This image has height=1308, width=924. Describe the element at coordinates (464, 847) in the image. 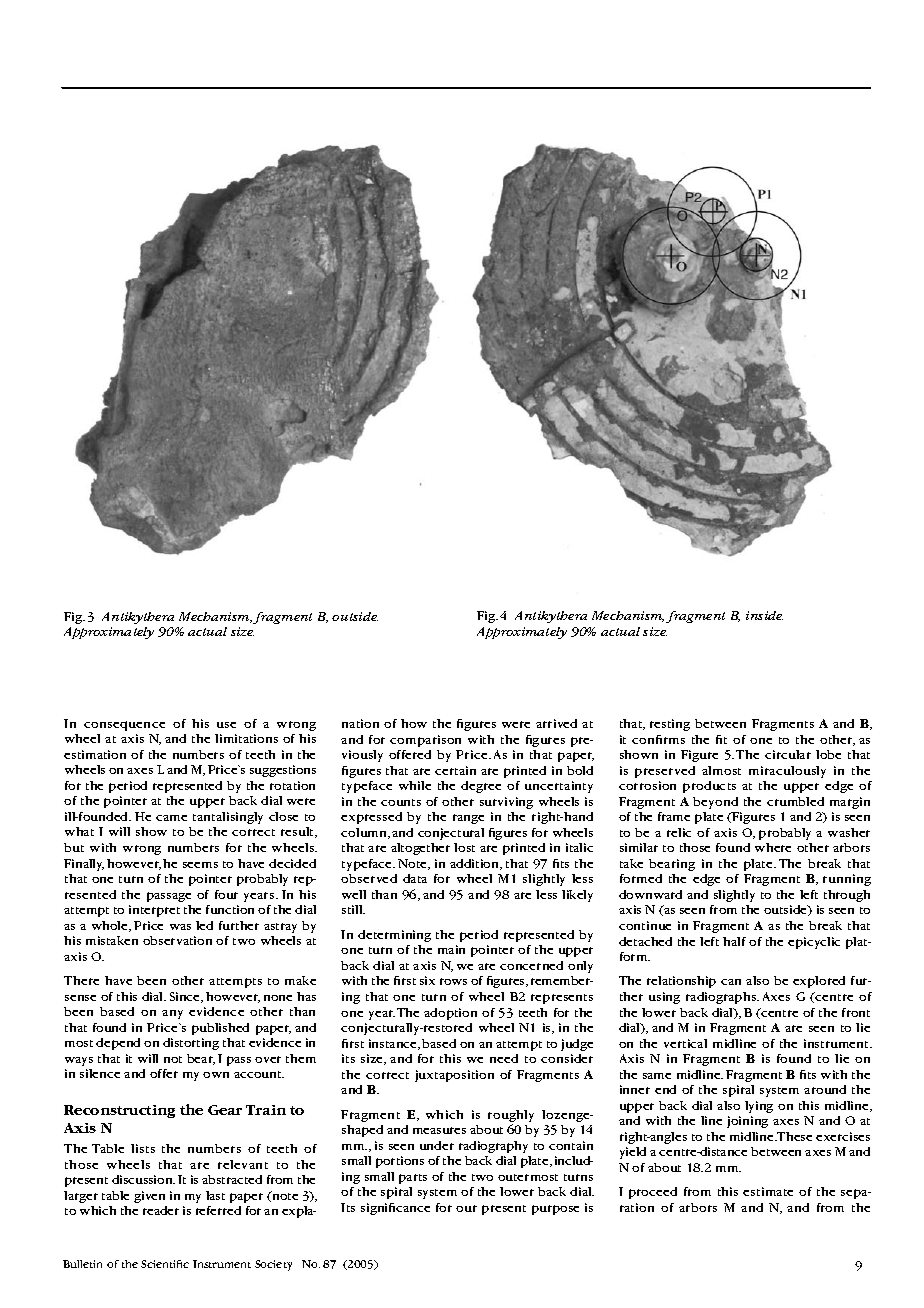

I see `lost` at that location.
